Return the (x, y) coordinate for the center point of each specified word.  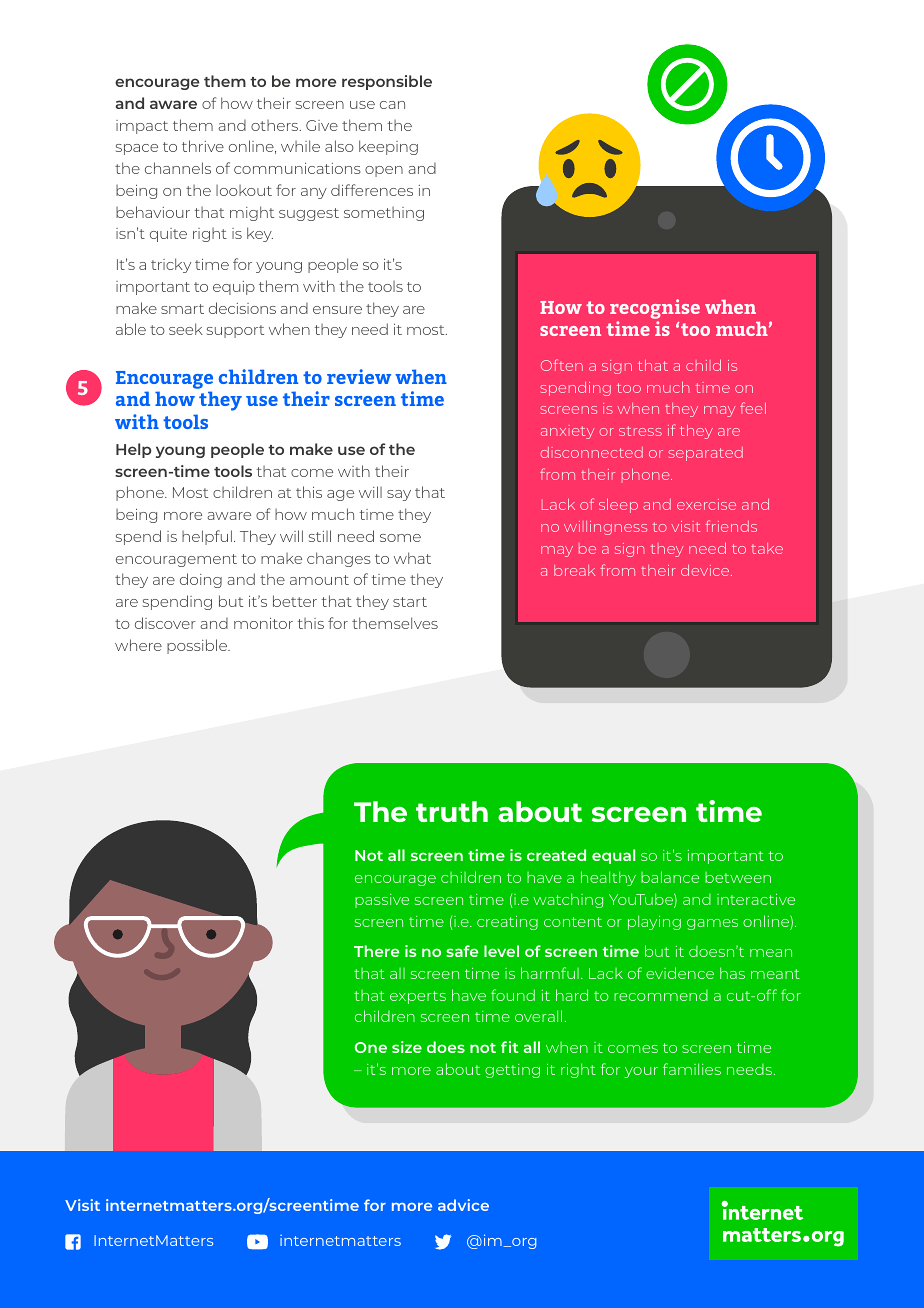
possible (198, 646)
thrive (203, 146)
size (407, 1047)
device (706, 570)
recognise (655, 309)
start (410, 602)
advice (463, 1205)
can (392, 105)
